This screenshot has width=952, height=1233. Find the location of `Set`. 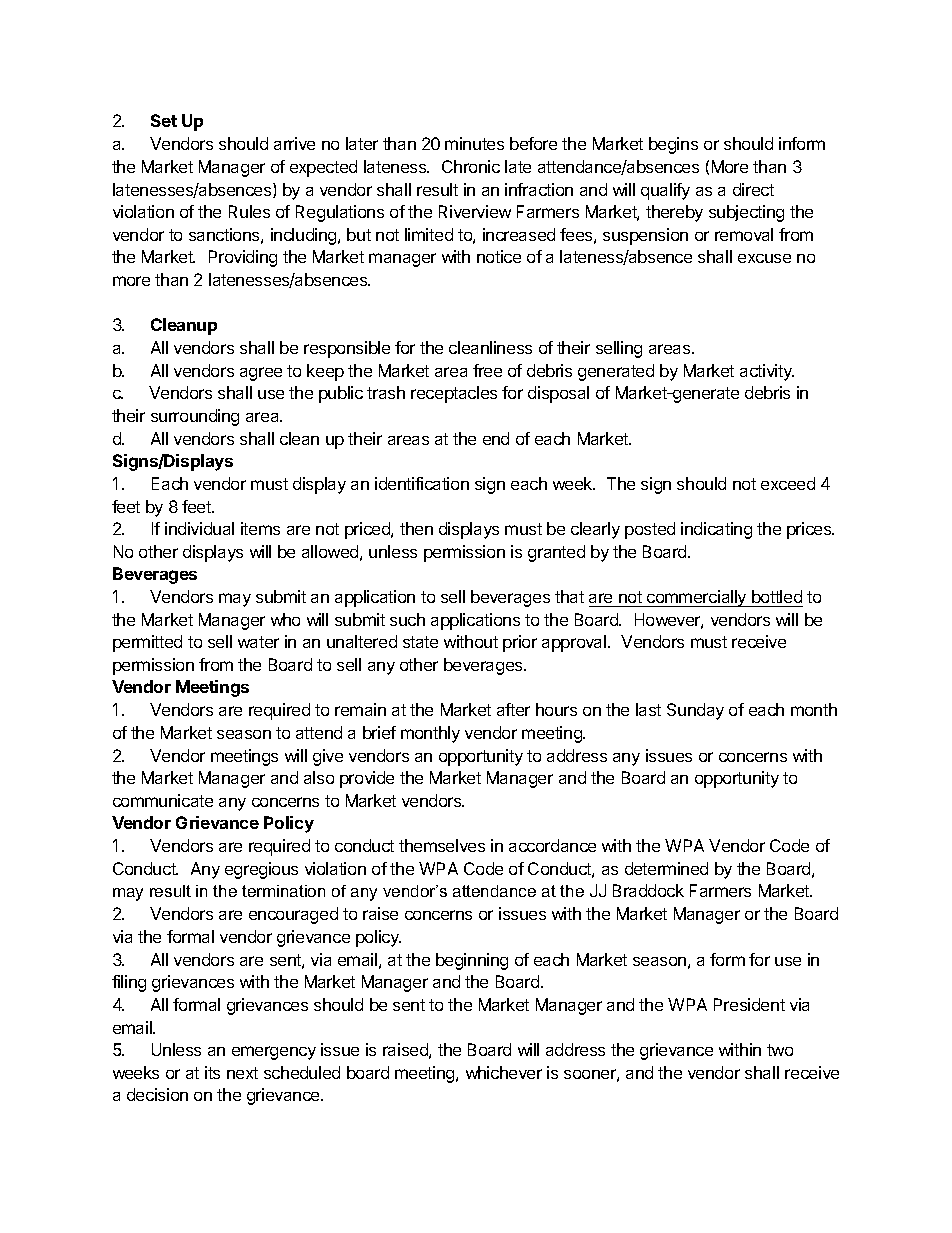

Set is located at coordinates (164, 120).
